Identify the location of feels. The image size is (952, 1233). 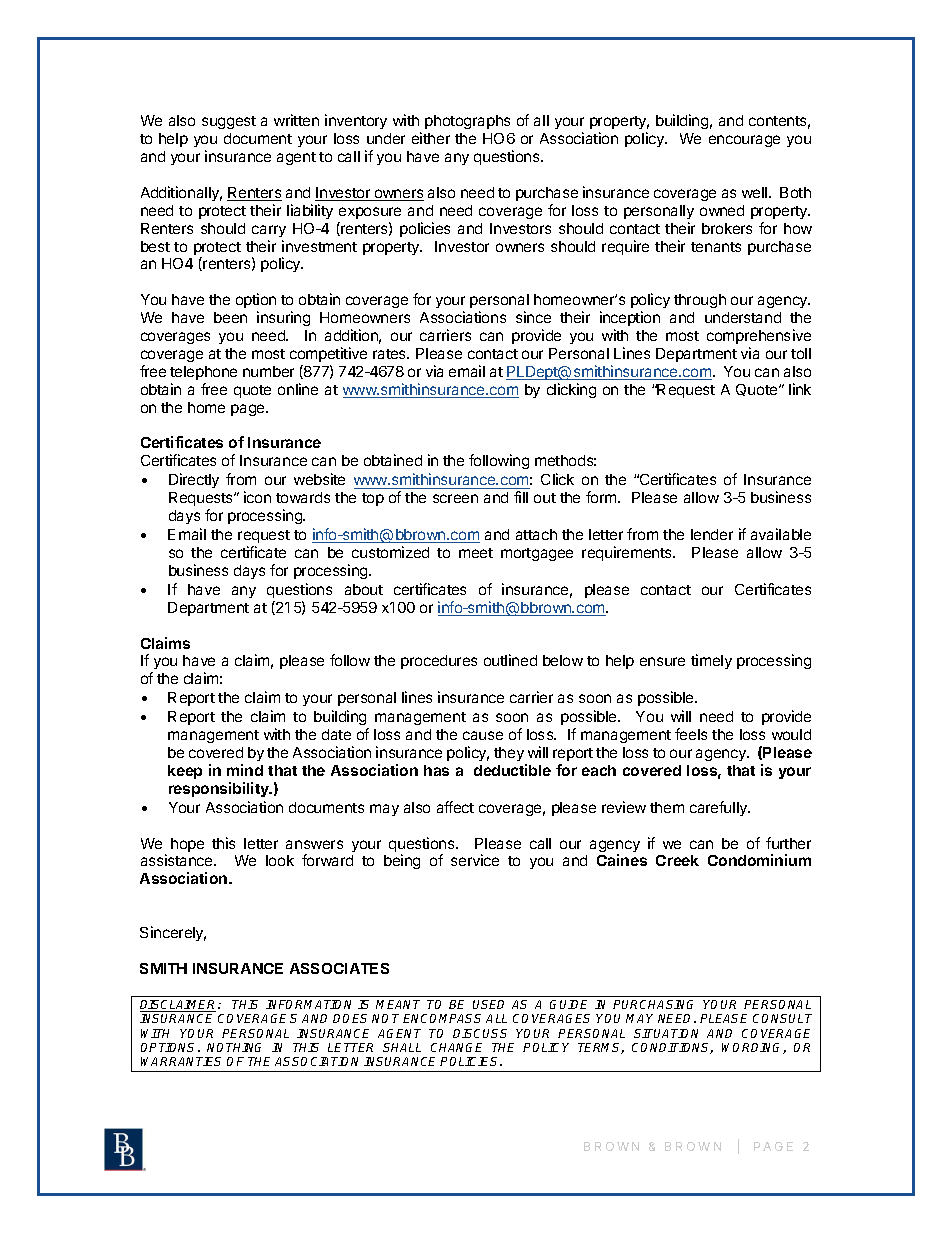
(691, 734).
